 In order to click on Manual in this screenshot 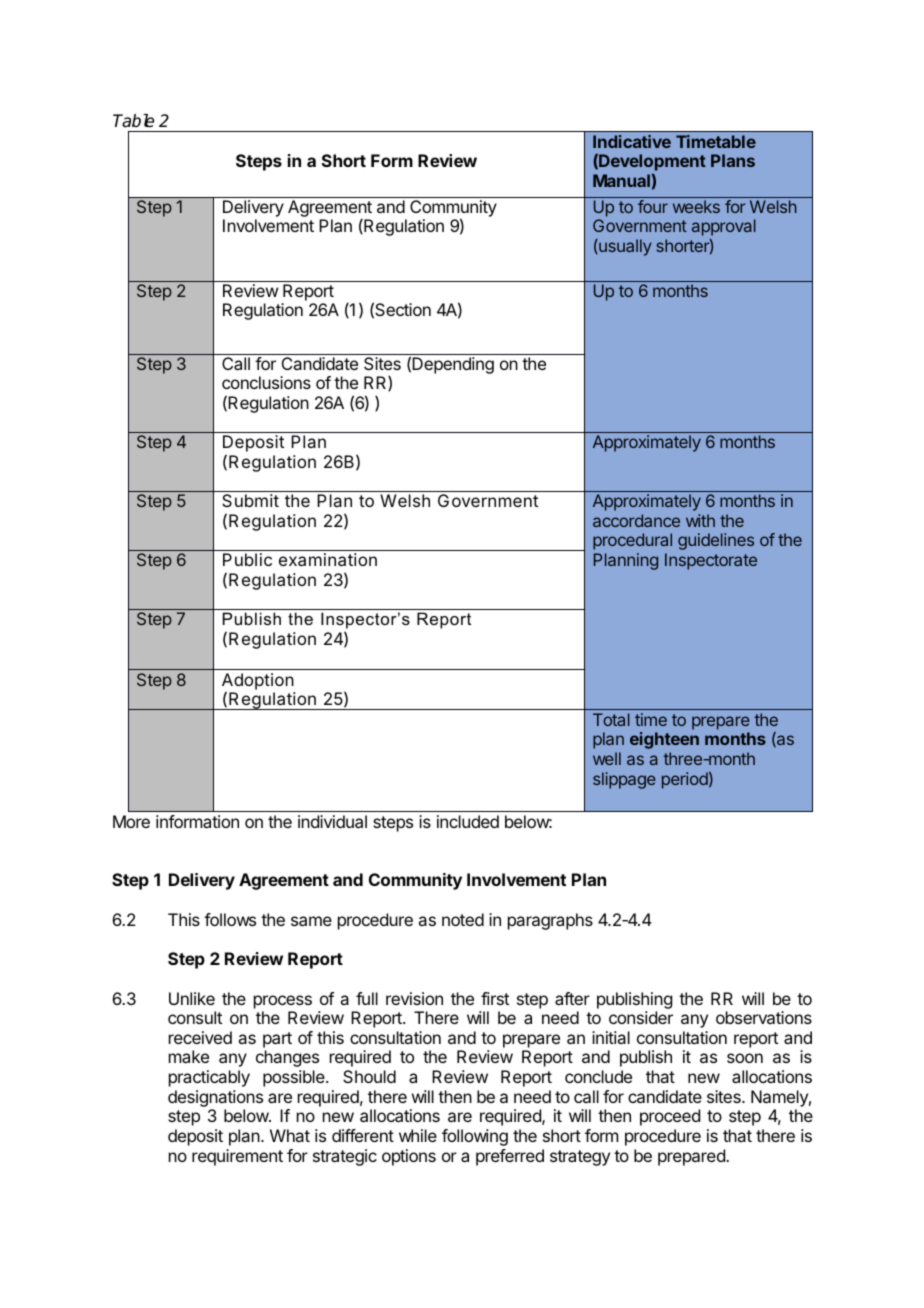, I will do `click(621, 180)`.
